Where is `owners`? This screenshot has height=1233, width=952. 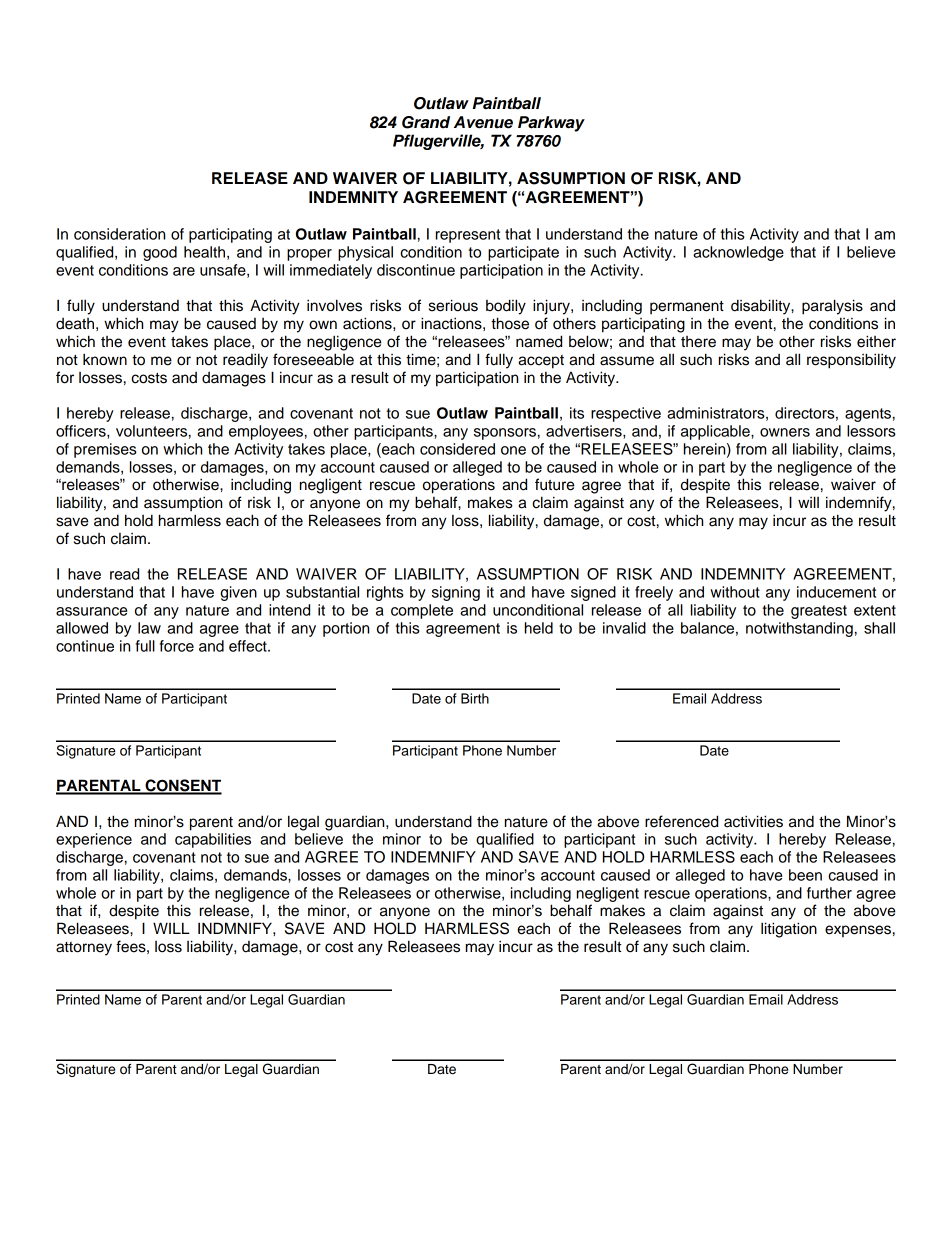 owners is located at coordinates (785, 432).
